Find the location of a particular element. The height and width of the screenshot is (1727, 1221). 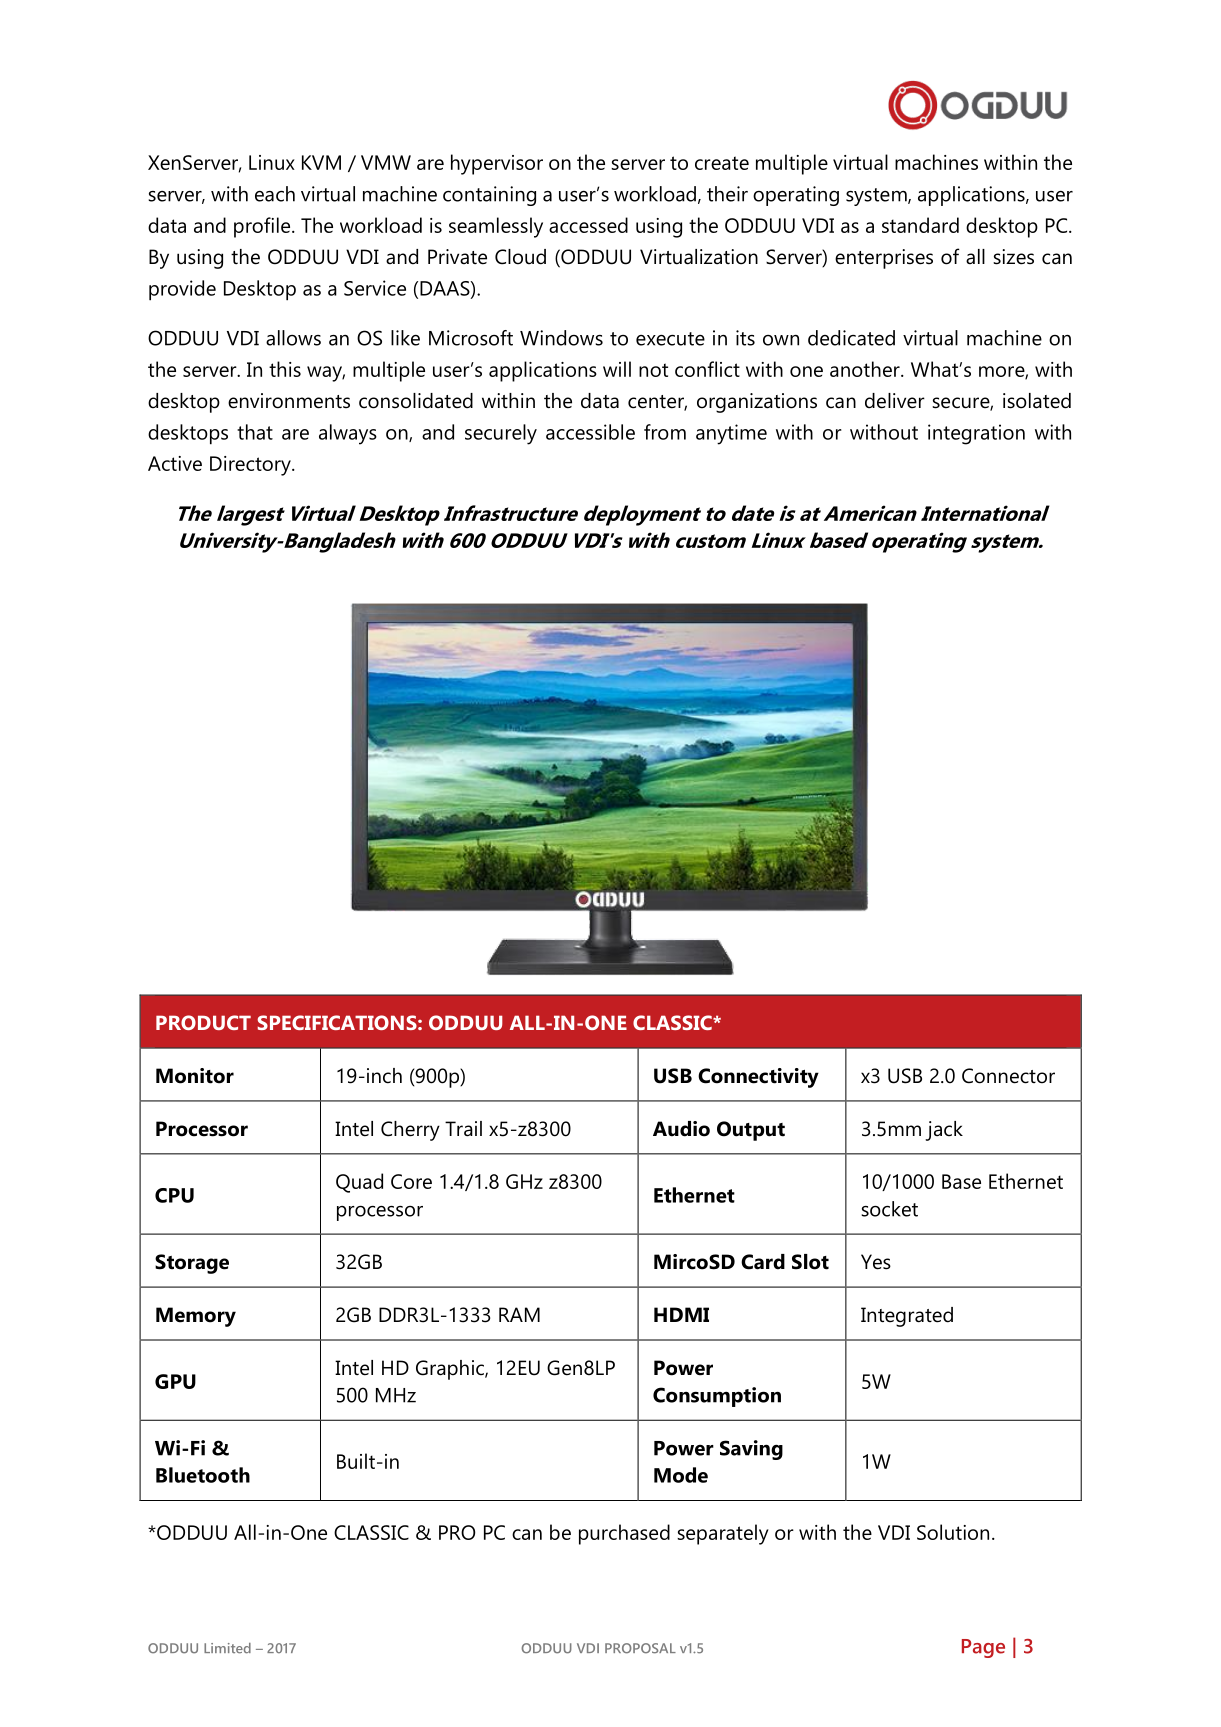

Quad is located at coordinates (359, 1183).
